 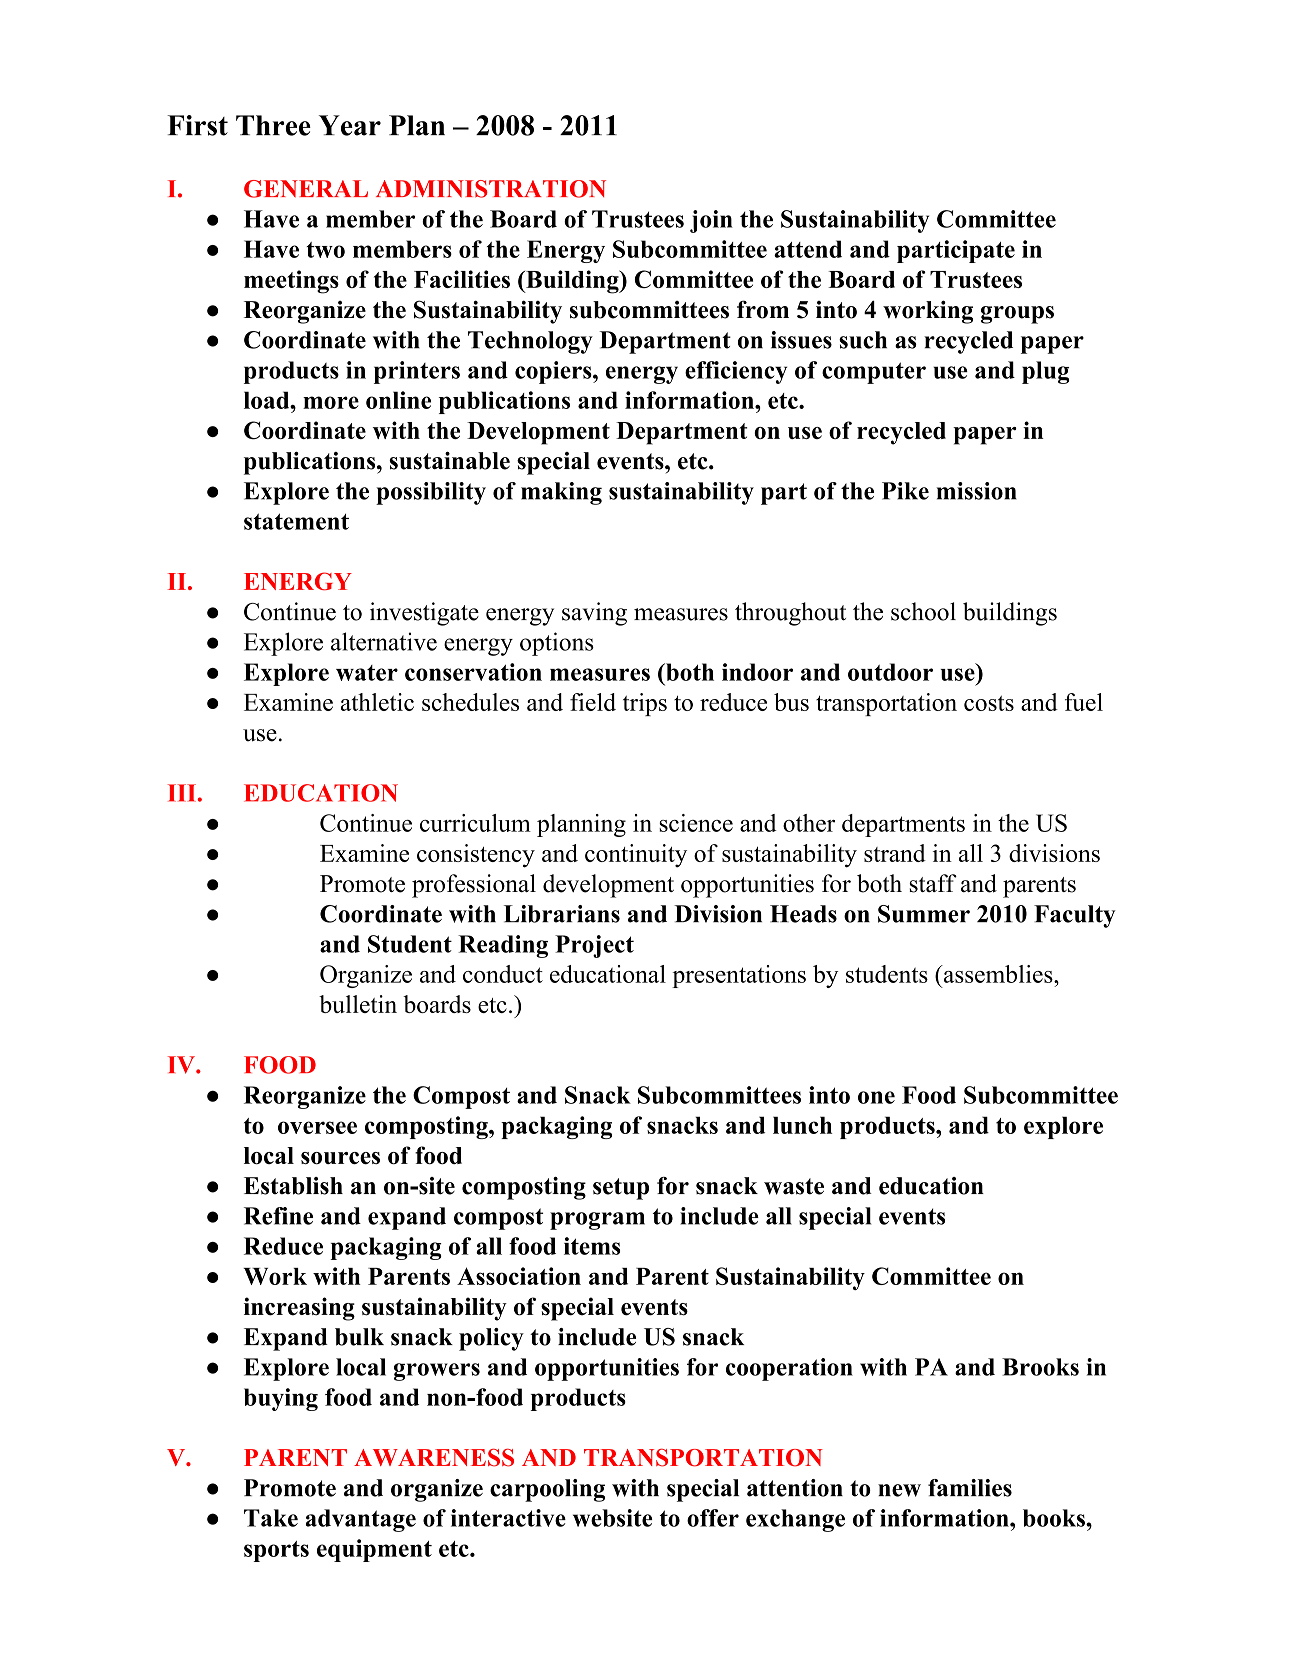 I want to click on making, so click(x=561, y=493).
